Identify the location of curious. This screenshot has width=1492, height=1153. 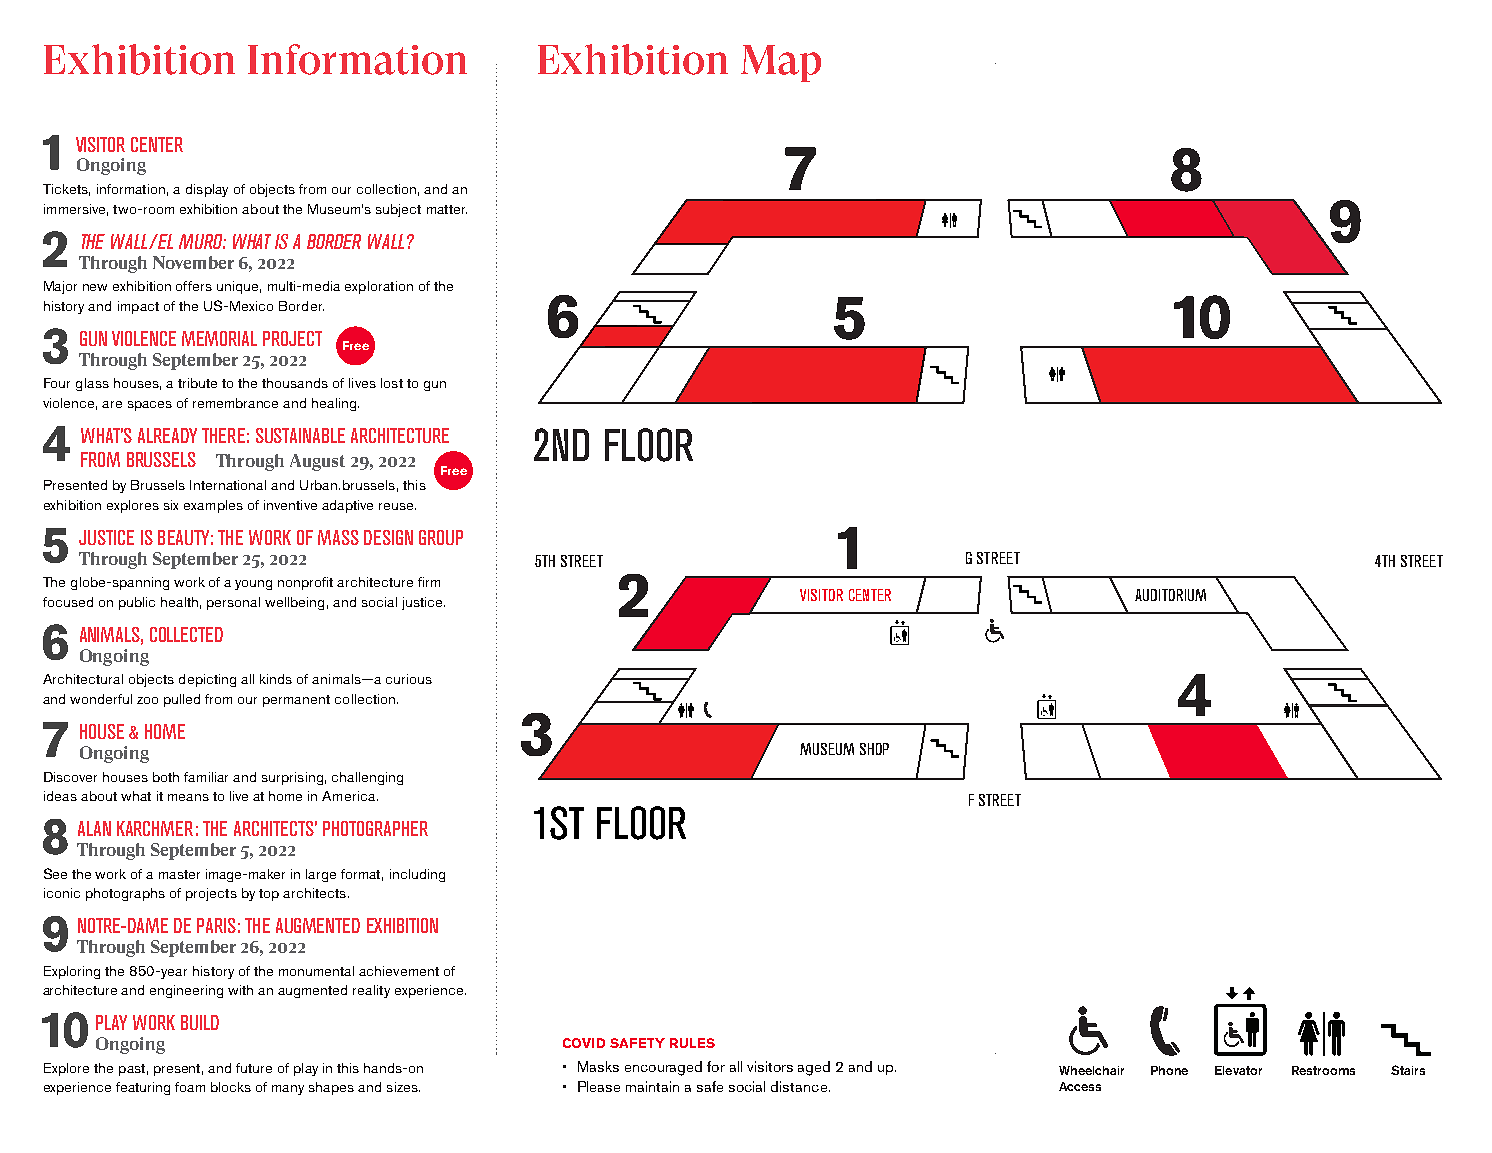
(409, 679).
